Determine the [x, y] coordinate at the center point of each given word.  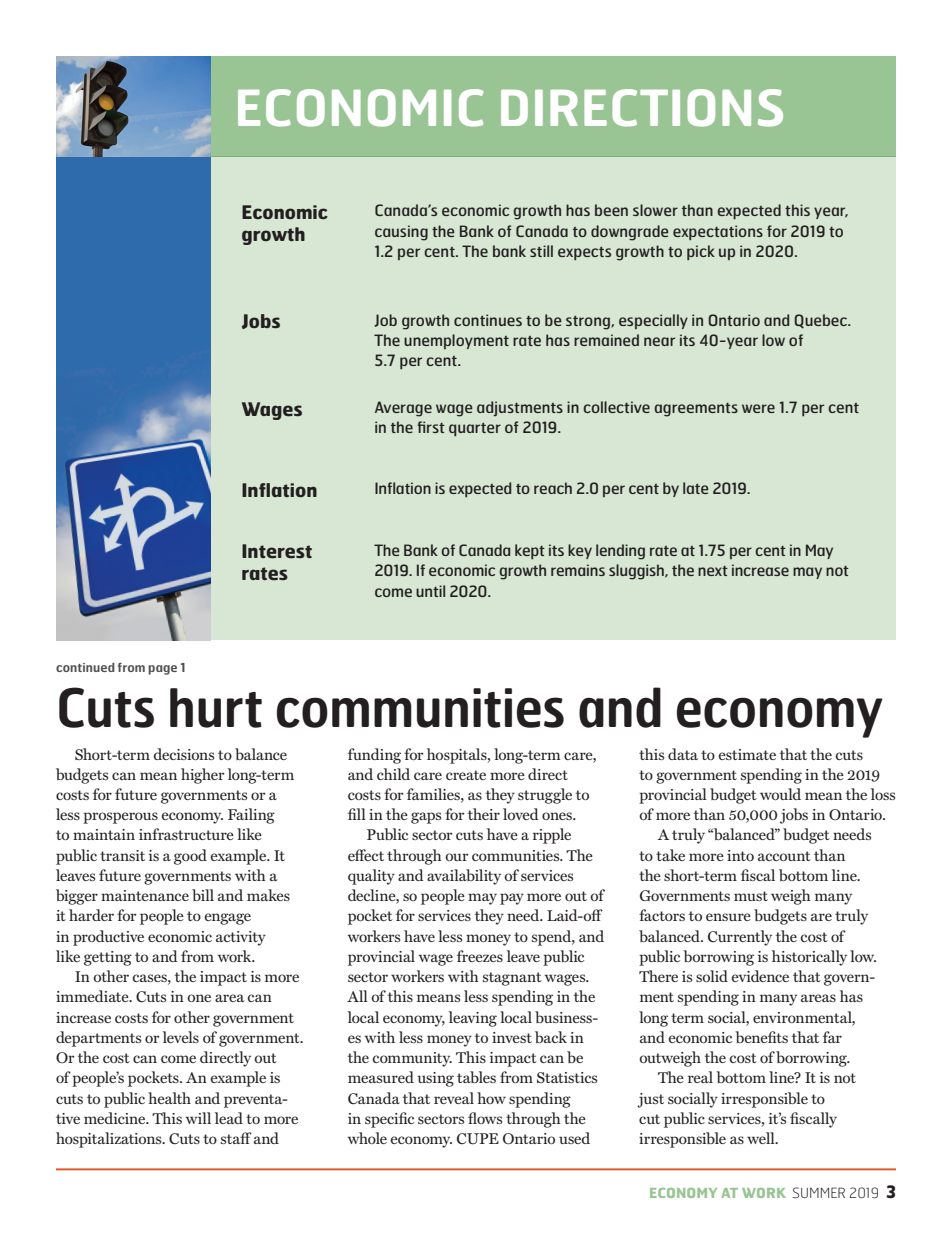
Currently [740, 938]
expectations [718, 232]
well [762, 1138]
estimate [747, 754]
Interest [277, 551]
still [541, 251]
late [695, 488]
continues [488, 320]
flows [485, 1118]
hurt [216, 708]
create [466, 775]
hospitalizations [110, 1140]
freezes [480, 956]
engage [227, 919]
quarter [475, 429]
